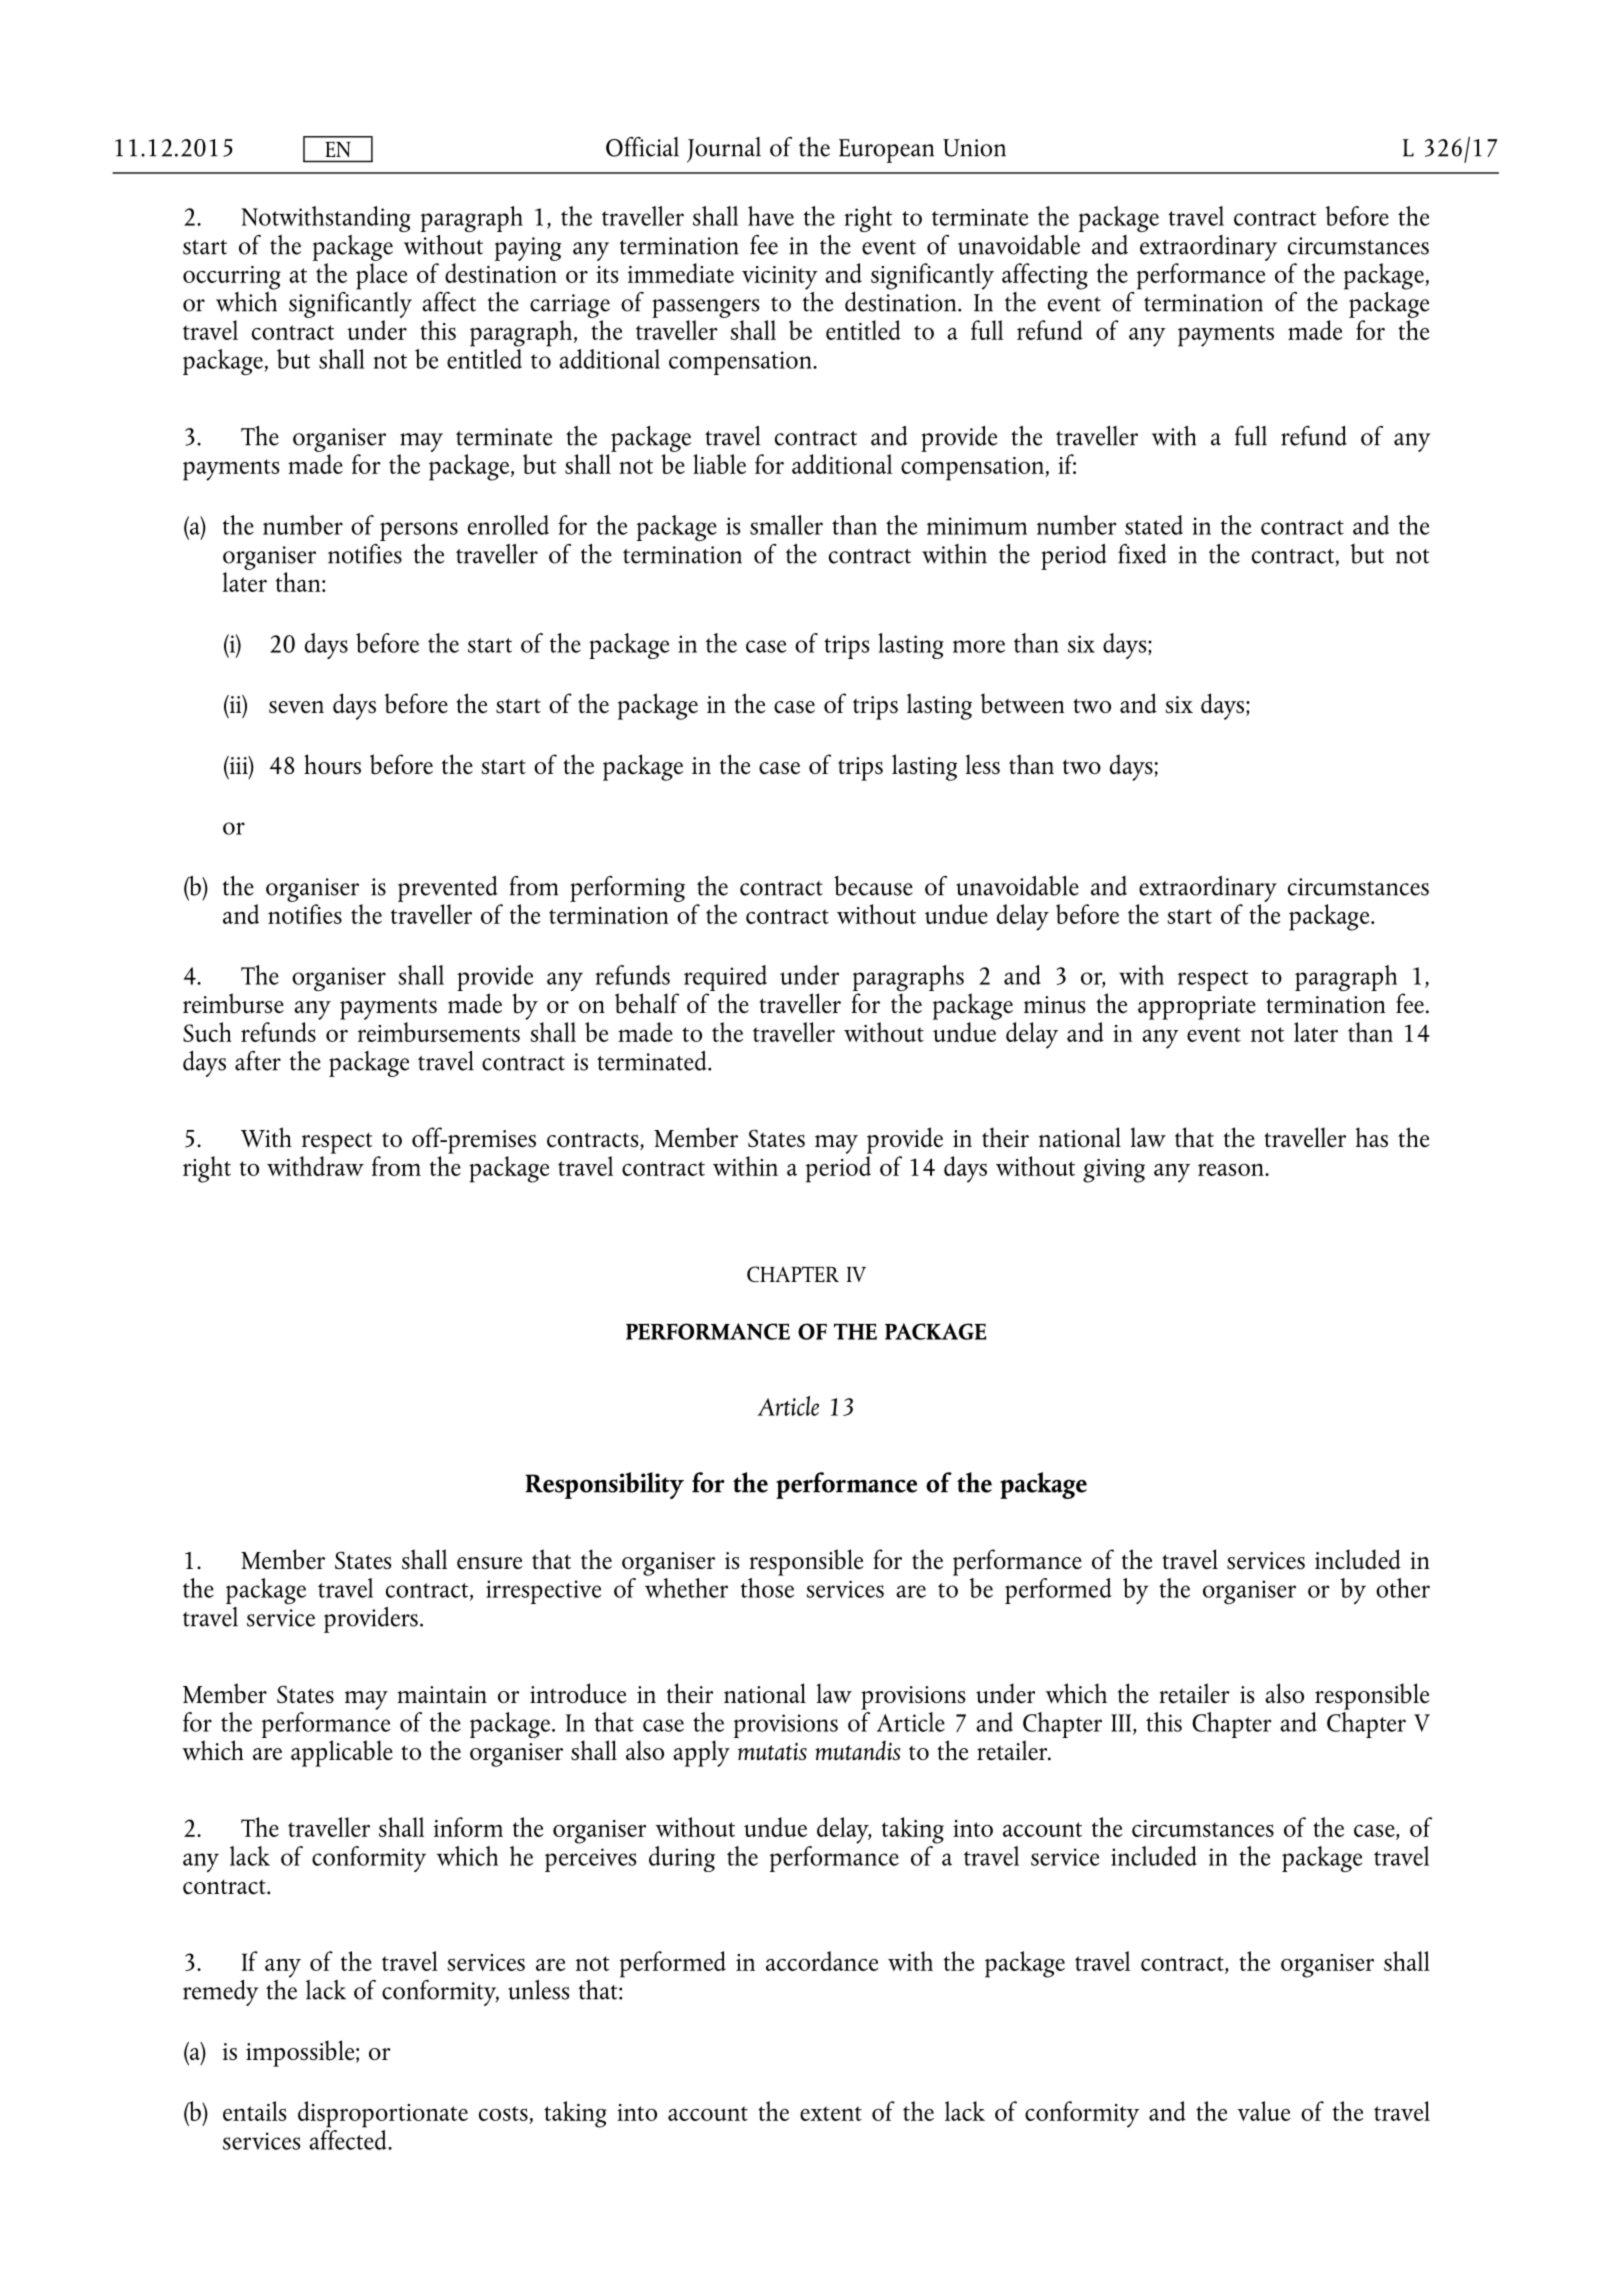 This screenshot has width=1613, height=2282. What do you see at coordinates (383, 2114) in the screenshot?
I see `disproportionate` at bounding box center [383, 2114].
